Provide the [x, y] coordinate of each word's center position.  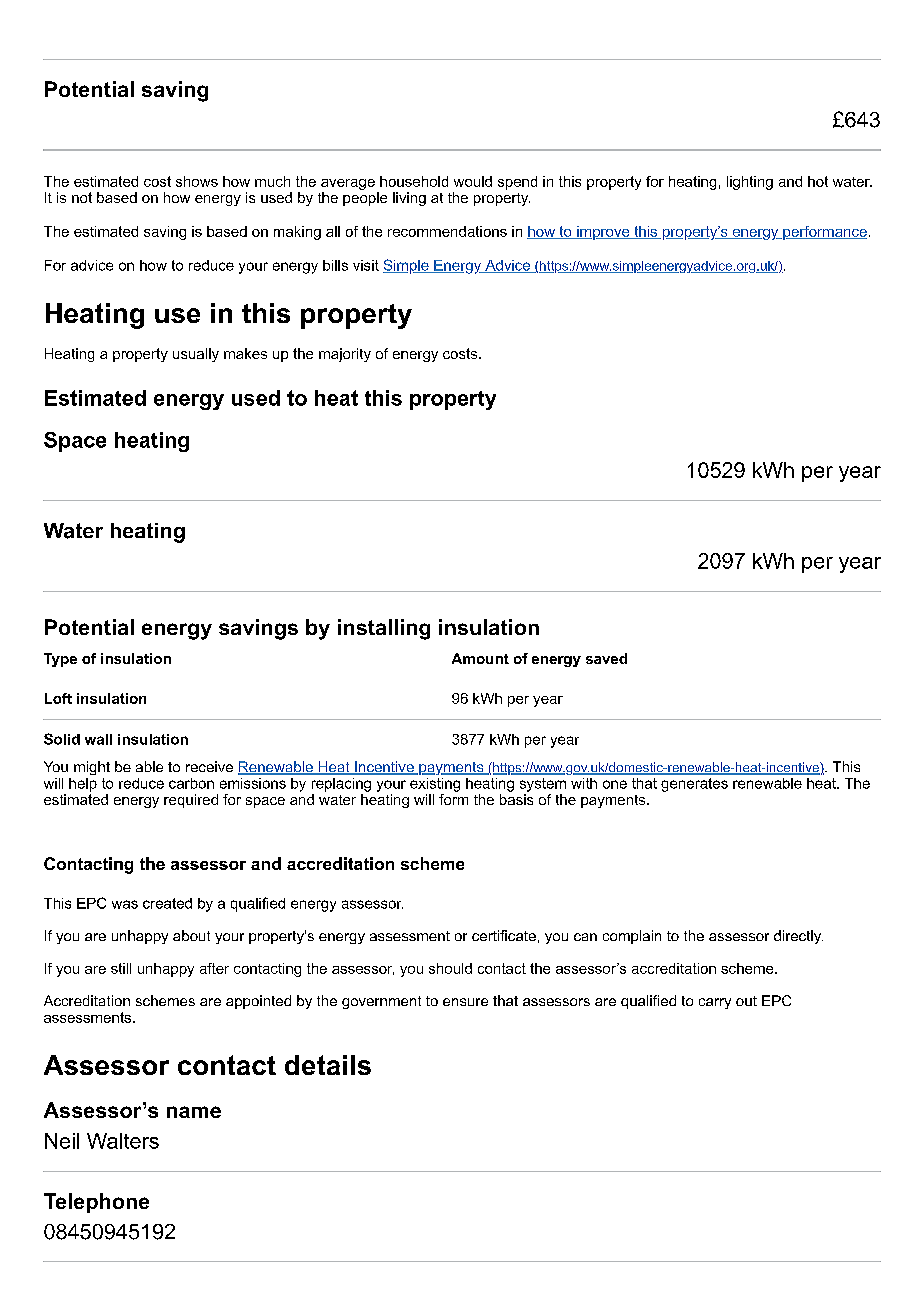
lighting [750, 183]
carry [715, 1003]
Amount [480, 658]
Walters [123, 1141]
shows [197, 181]
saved [606, 658]
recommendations [447, 231]
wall [98, 739]
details [328, 1065]
